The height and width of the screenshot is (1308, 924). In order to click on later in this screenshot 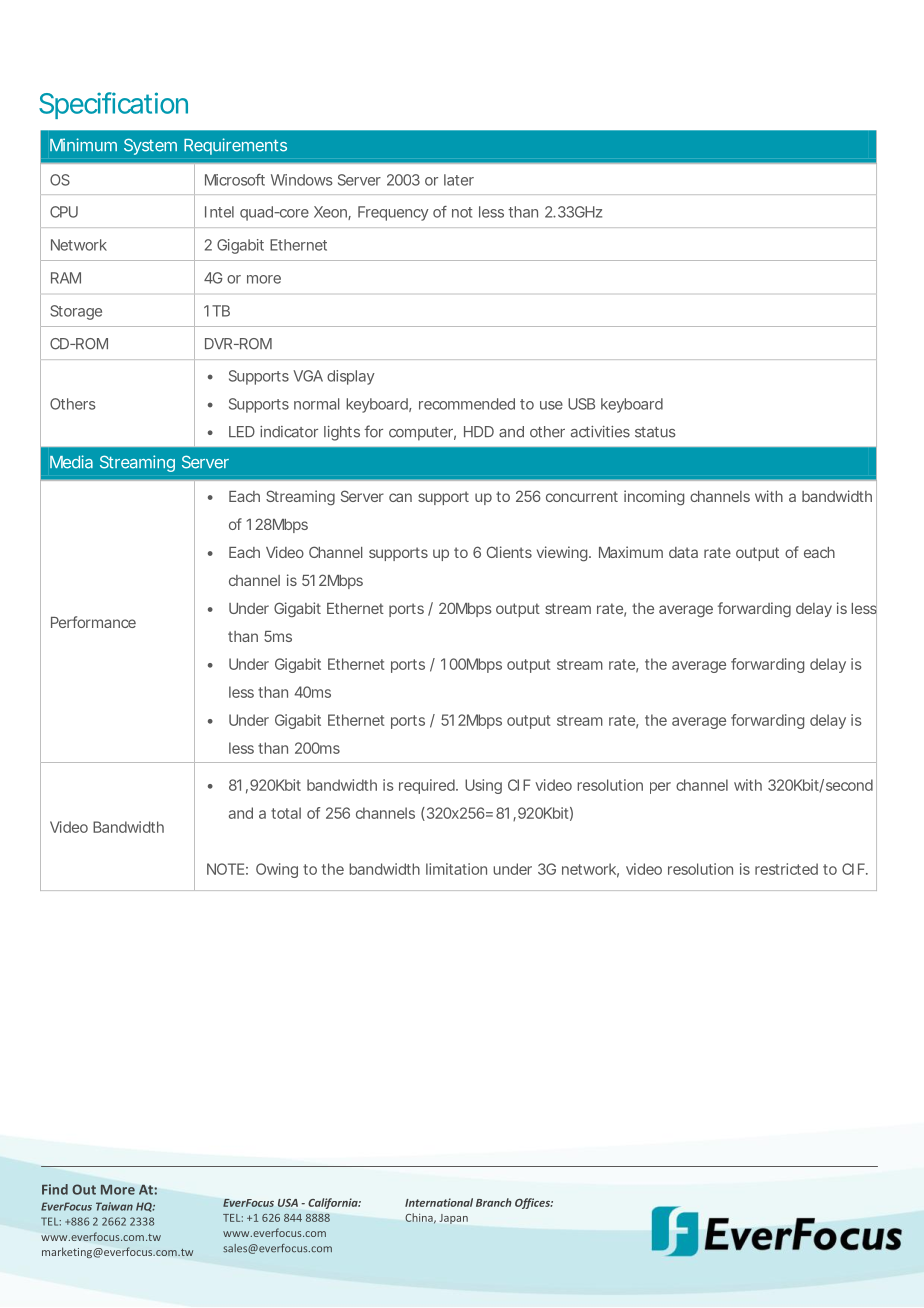, I will do `click(459, 180)`.
